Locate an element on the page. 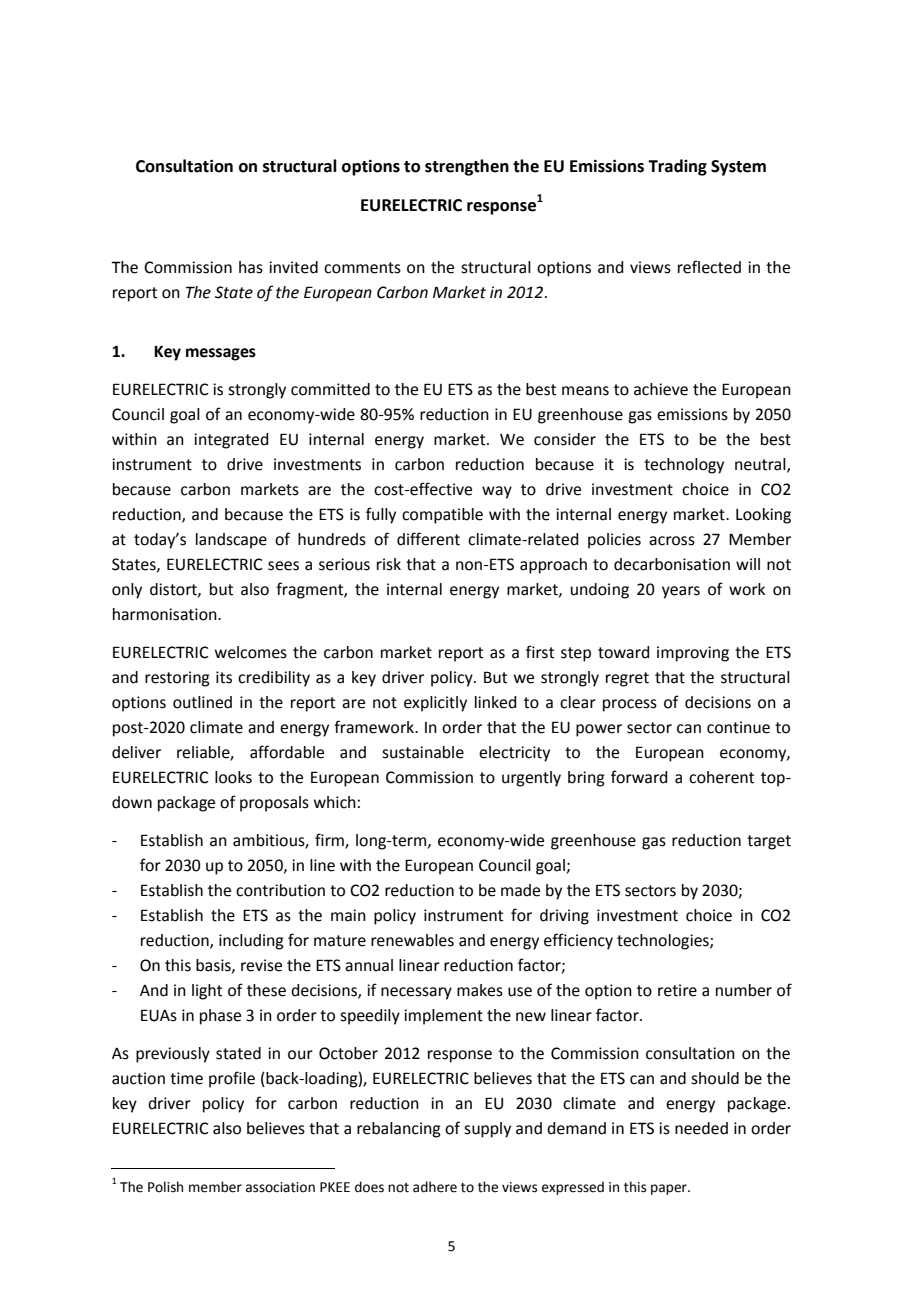 This image has height=1308, width=924. strengthen is located at coordinates (467, 167).
